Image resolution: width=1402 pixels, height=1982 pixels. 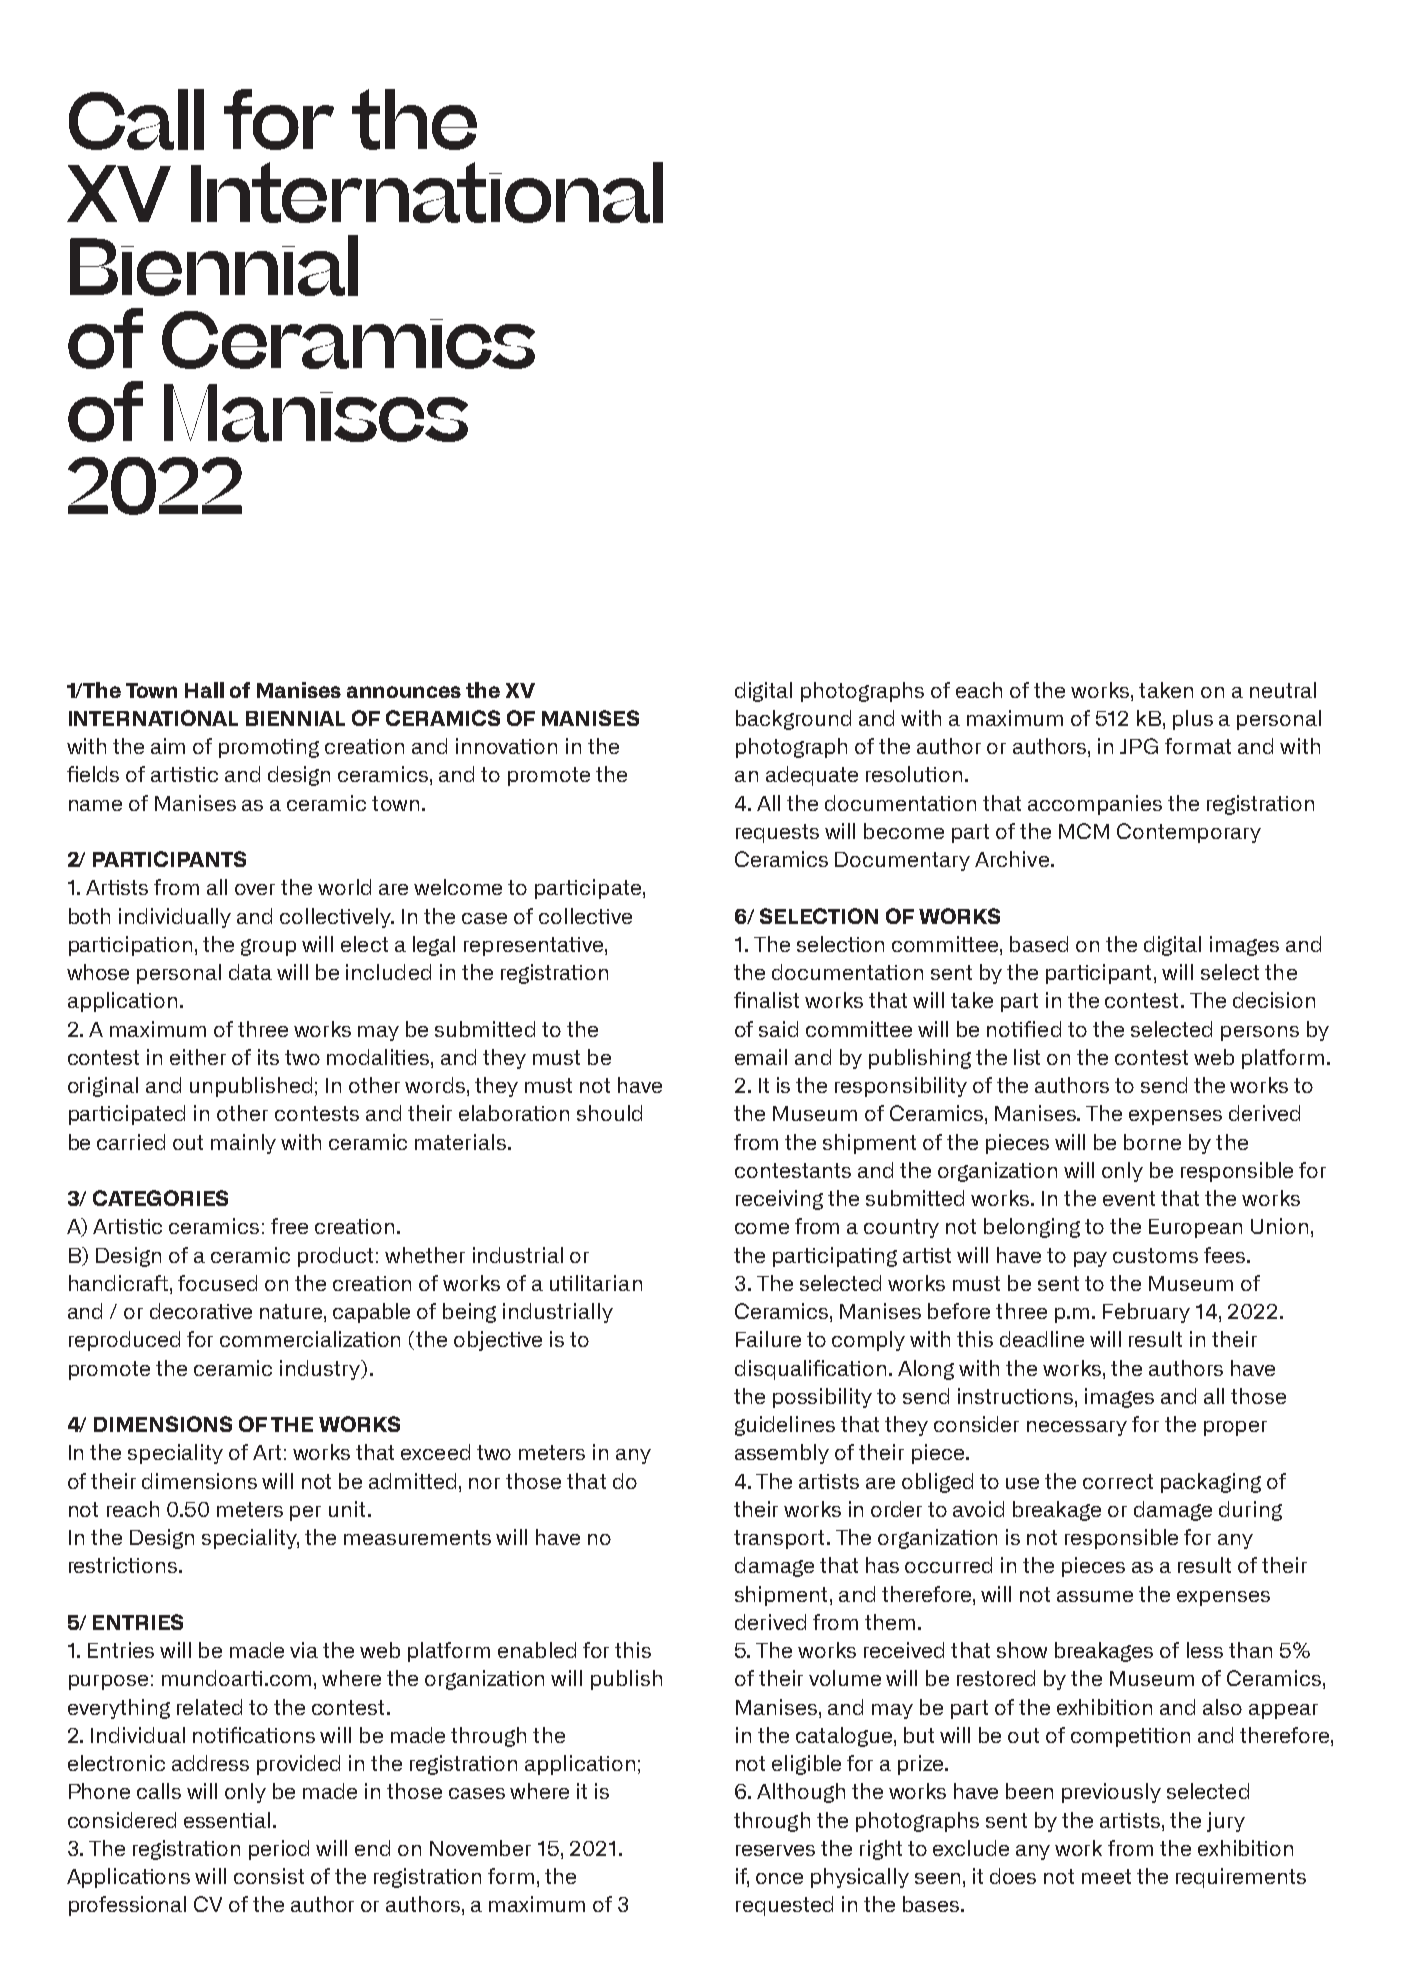 What do you see at coordinates (778, 1029) in the screenshot?
I see `said` at bounding box center [778, 1029].
